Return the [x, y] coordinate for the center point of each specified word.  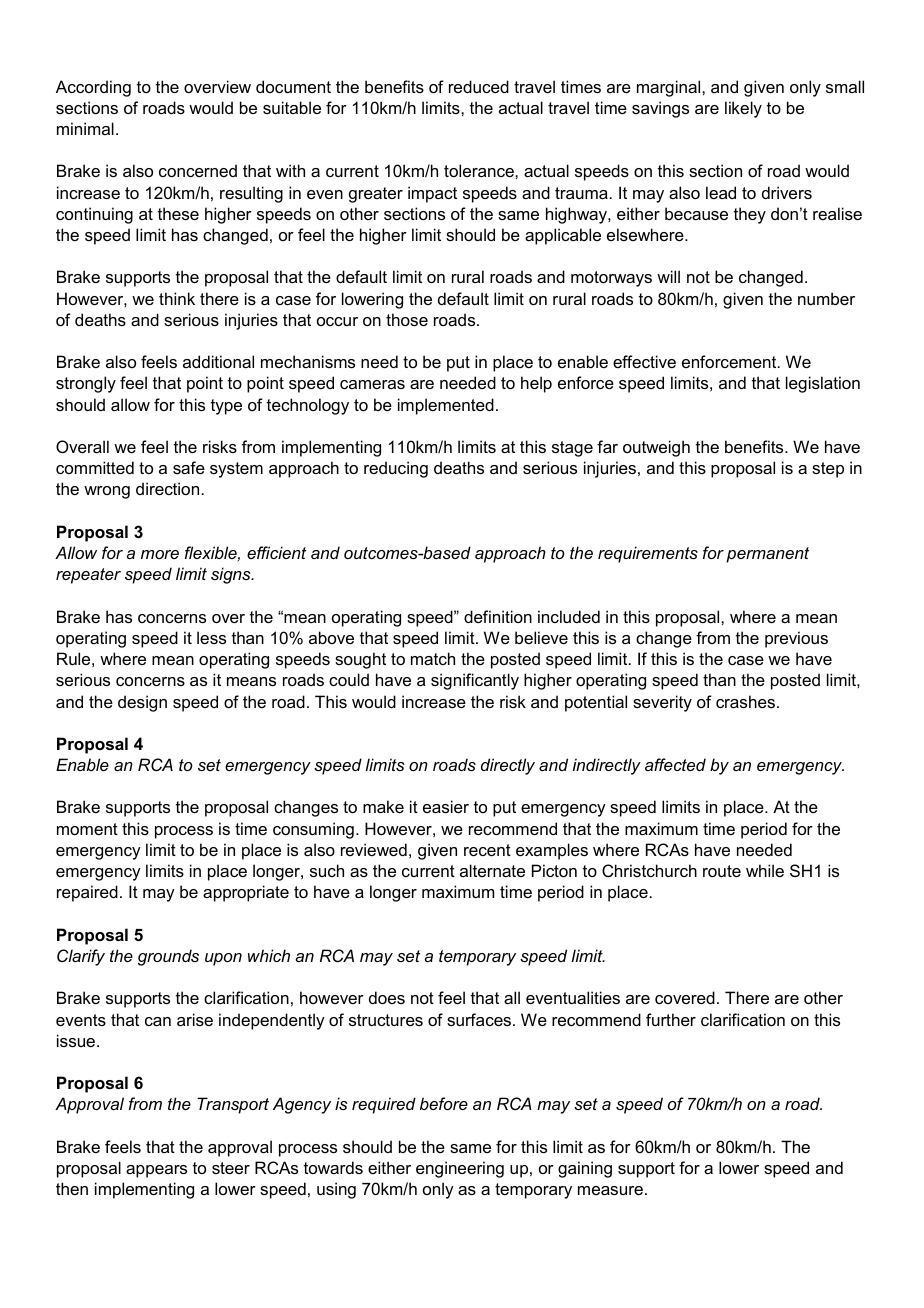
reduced [479, 86]
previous [796, 639]
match [433, 658]
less [211, 637]
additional [218, 361]
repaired [87, 893]
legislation [823, 384]
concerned [198, 170]
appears [156, 1171]
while [765, 870]
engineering [460, 1169]
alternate [492, 870]
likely [743, 109]
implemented [446, 406]
